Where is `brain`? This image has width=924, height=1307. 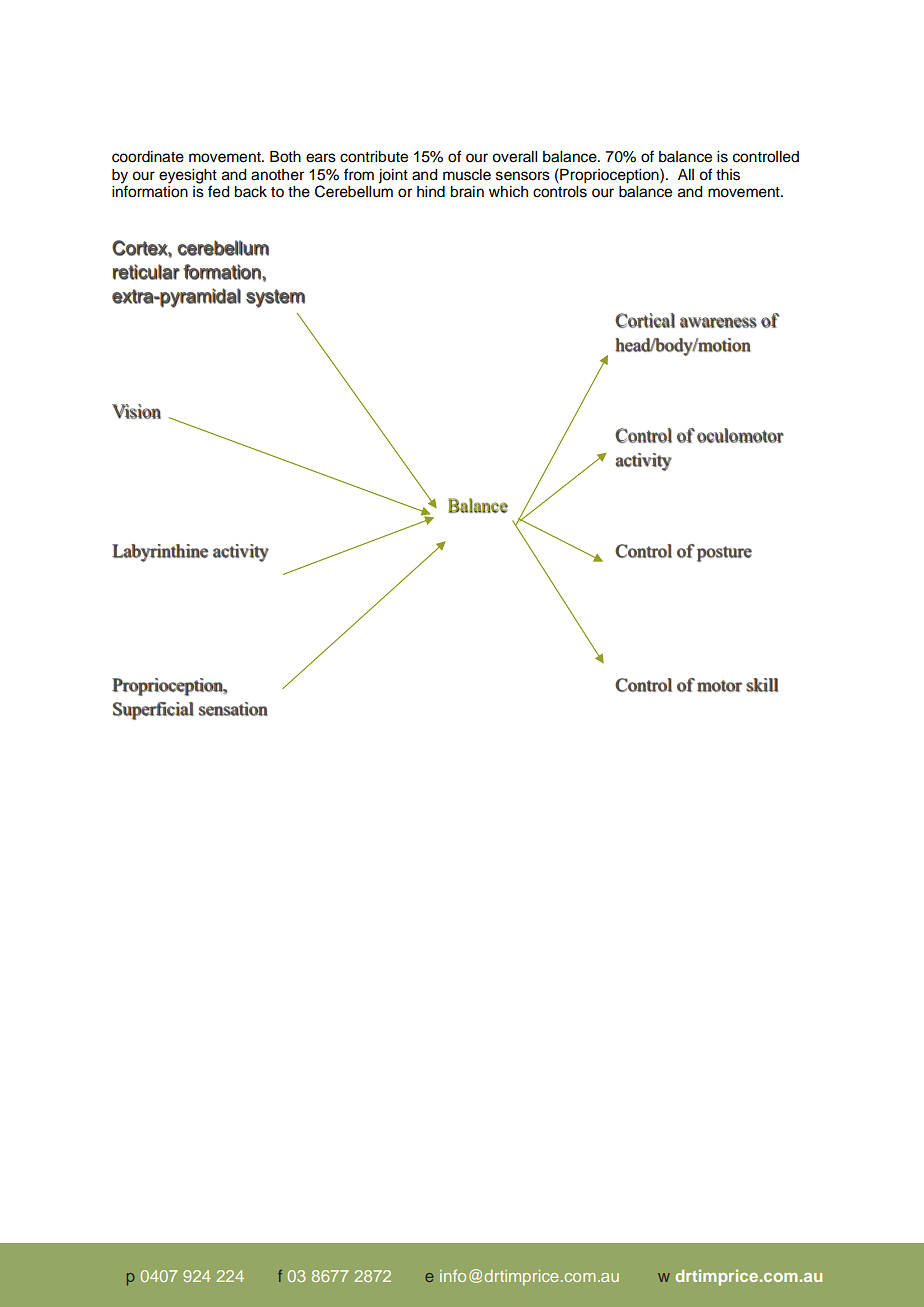 brain is located at coordinates (467, 192).
